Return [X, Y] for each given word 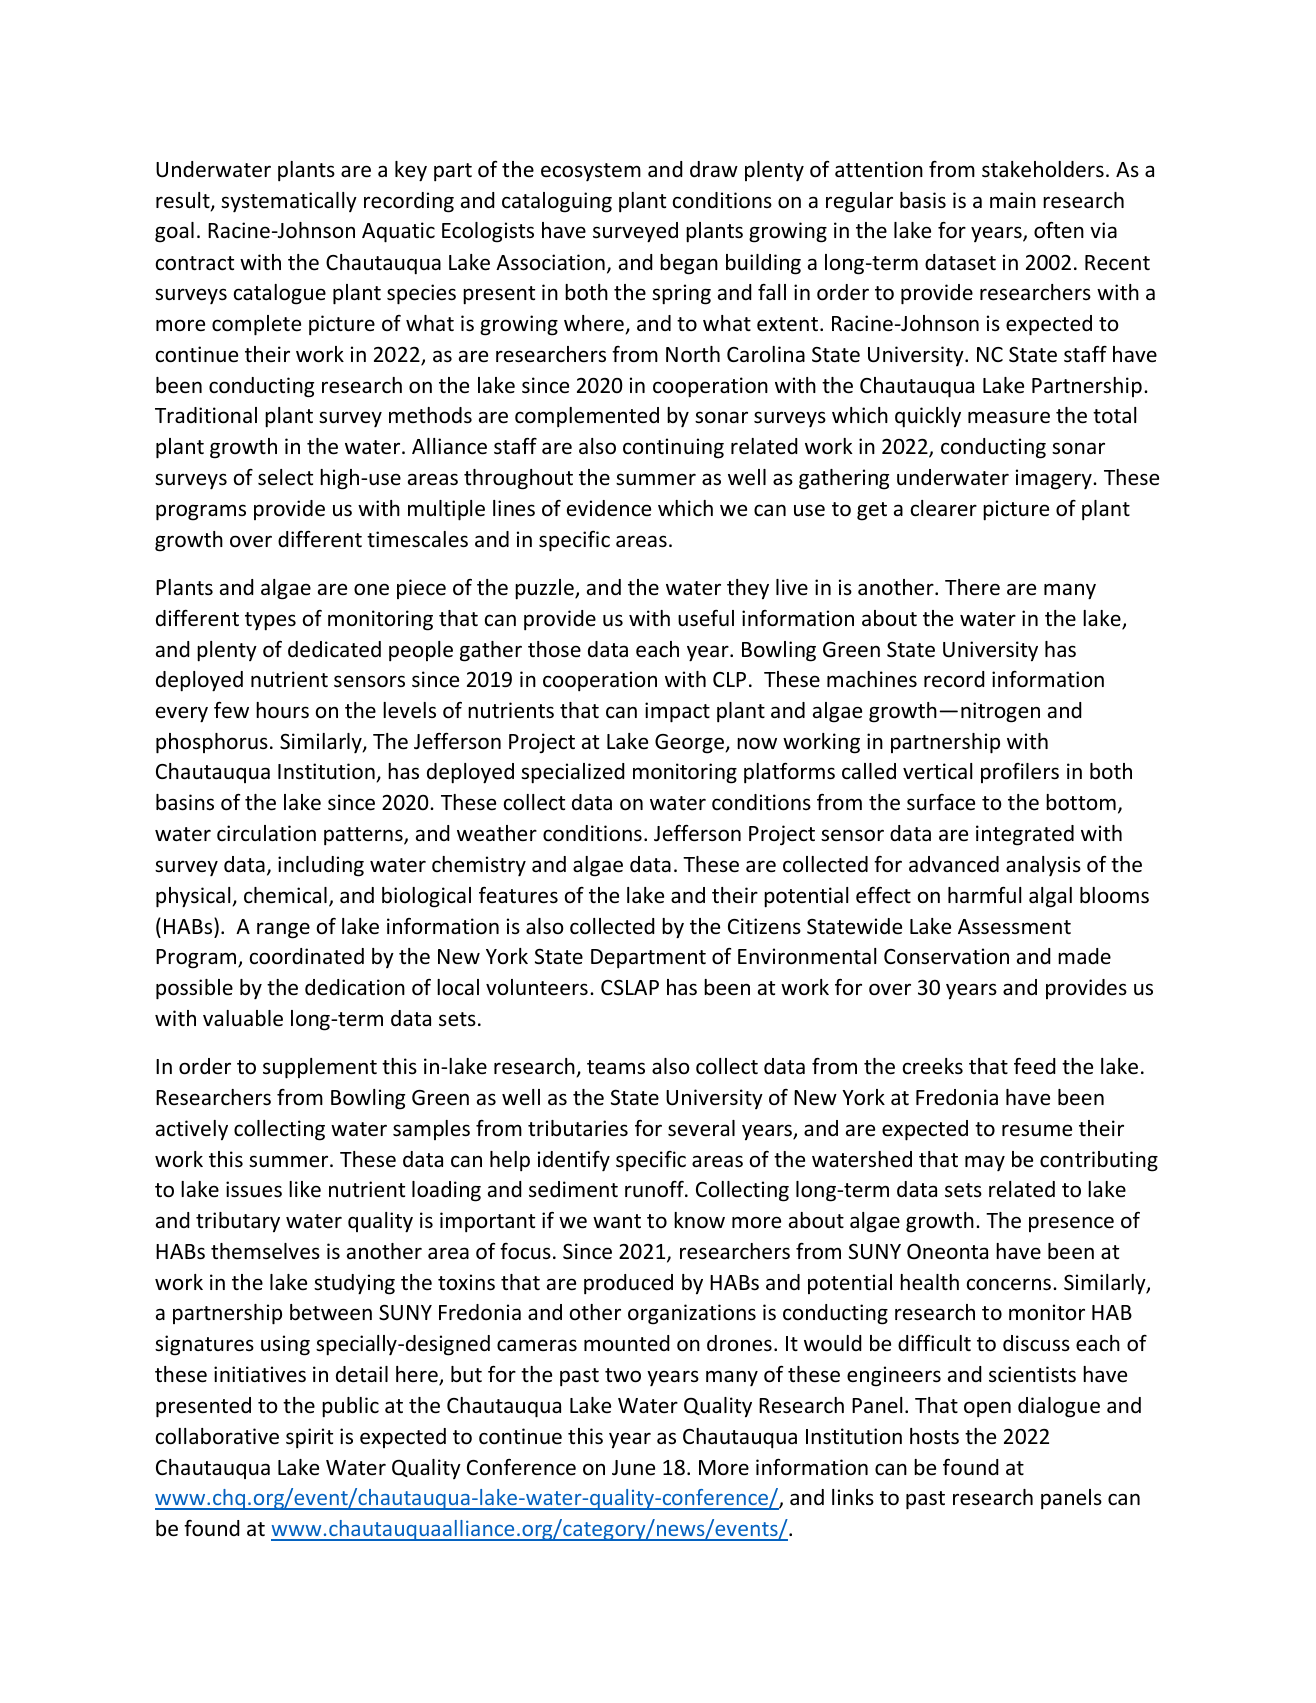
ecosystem [591, 172]
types [270, 621]
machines [872, 679]
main [1013, 200]
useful [706, 618]
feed [1035, 1065]
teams [616, 1067]
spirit [309, 1438]
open [987, 1409]
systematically [289, 202]
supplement [320, 1068]
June [633, 1468]
